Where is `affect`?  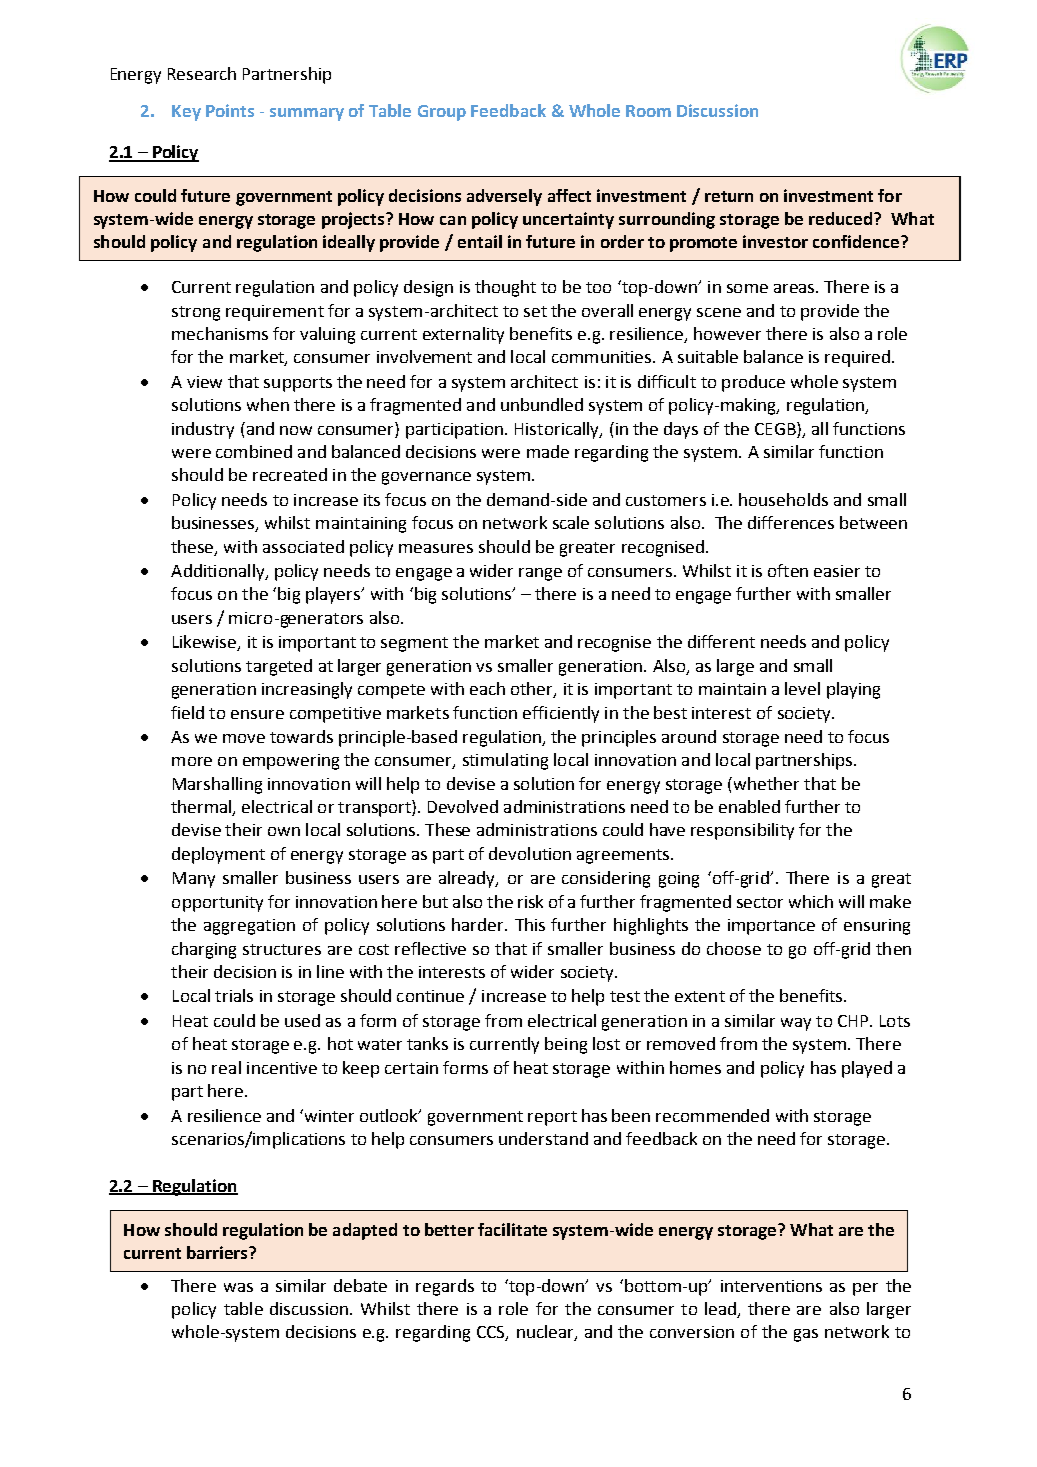 affect is located at coordinates (569, 195).
